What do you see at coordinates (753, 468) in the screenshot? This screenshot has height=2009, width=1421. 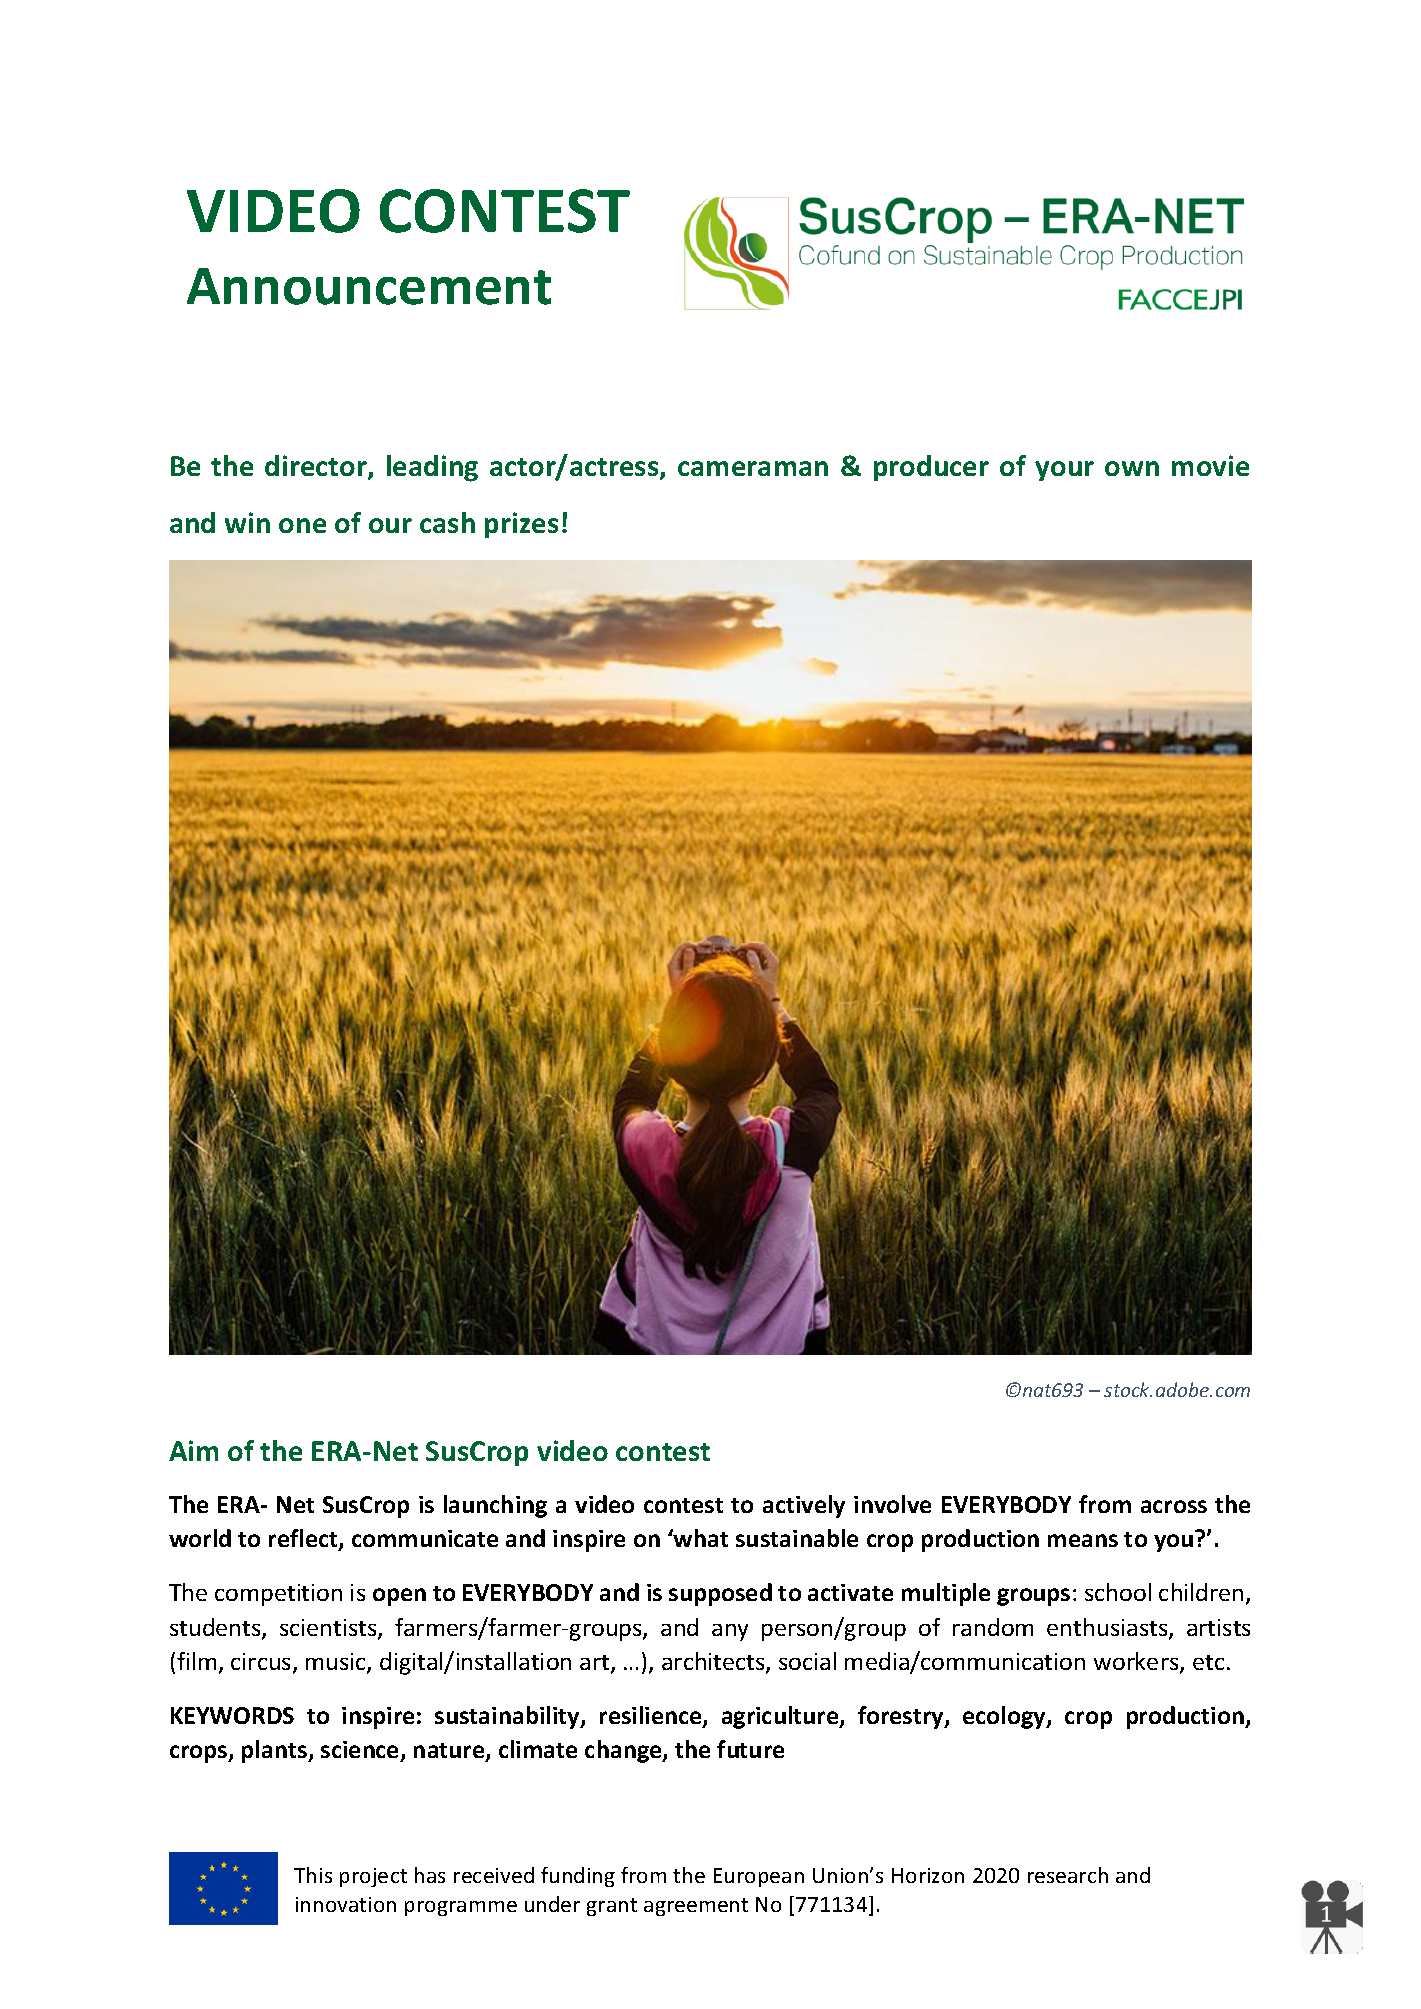 I see `cameraman` at bounding box center [753, 468].
